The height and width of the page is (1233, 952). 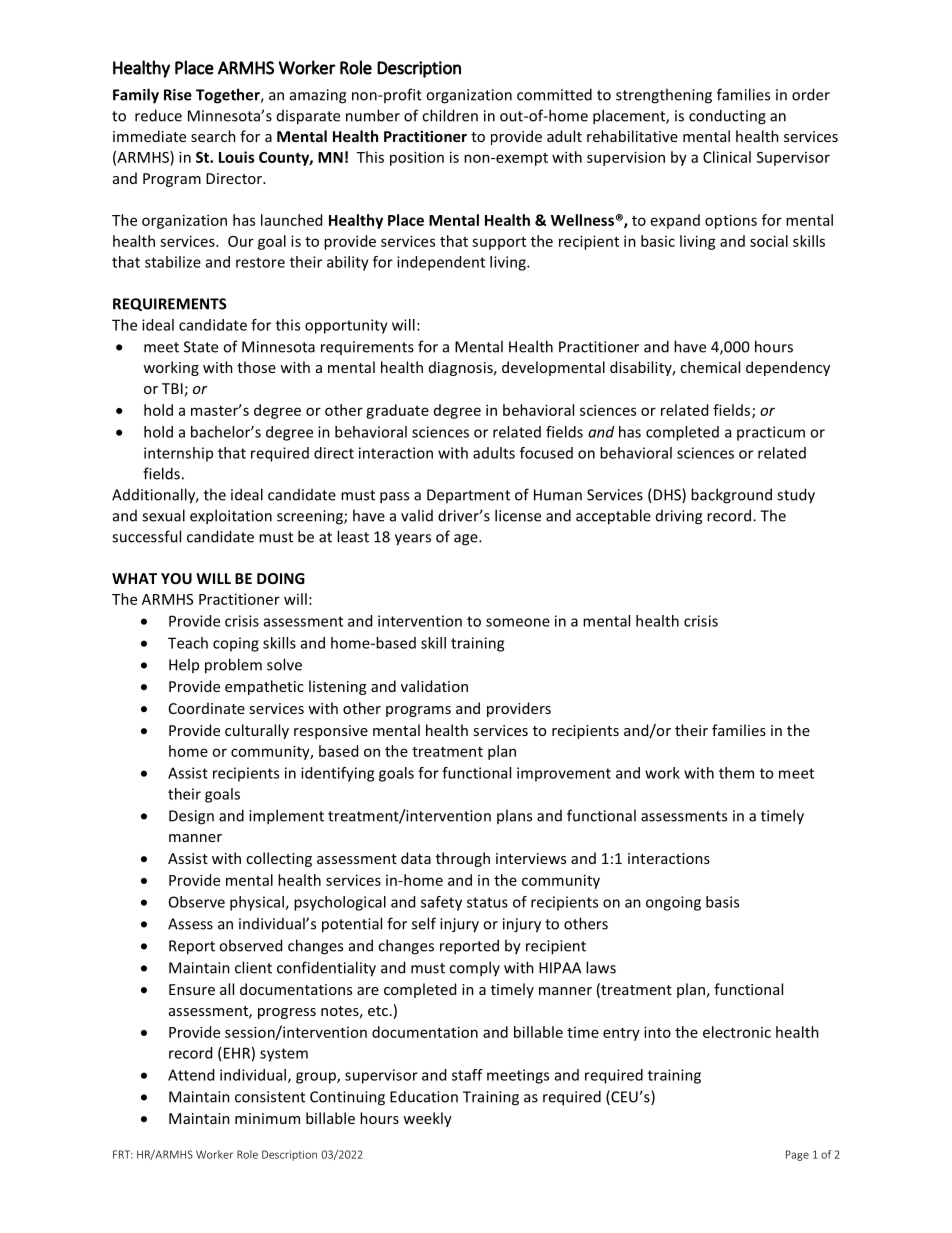 I want to click on children, so click(x=450, y=115).
